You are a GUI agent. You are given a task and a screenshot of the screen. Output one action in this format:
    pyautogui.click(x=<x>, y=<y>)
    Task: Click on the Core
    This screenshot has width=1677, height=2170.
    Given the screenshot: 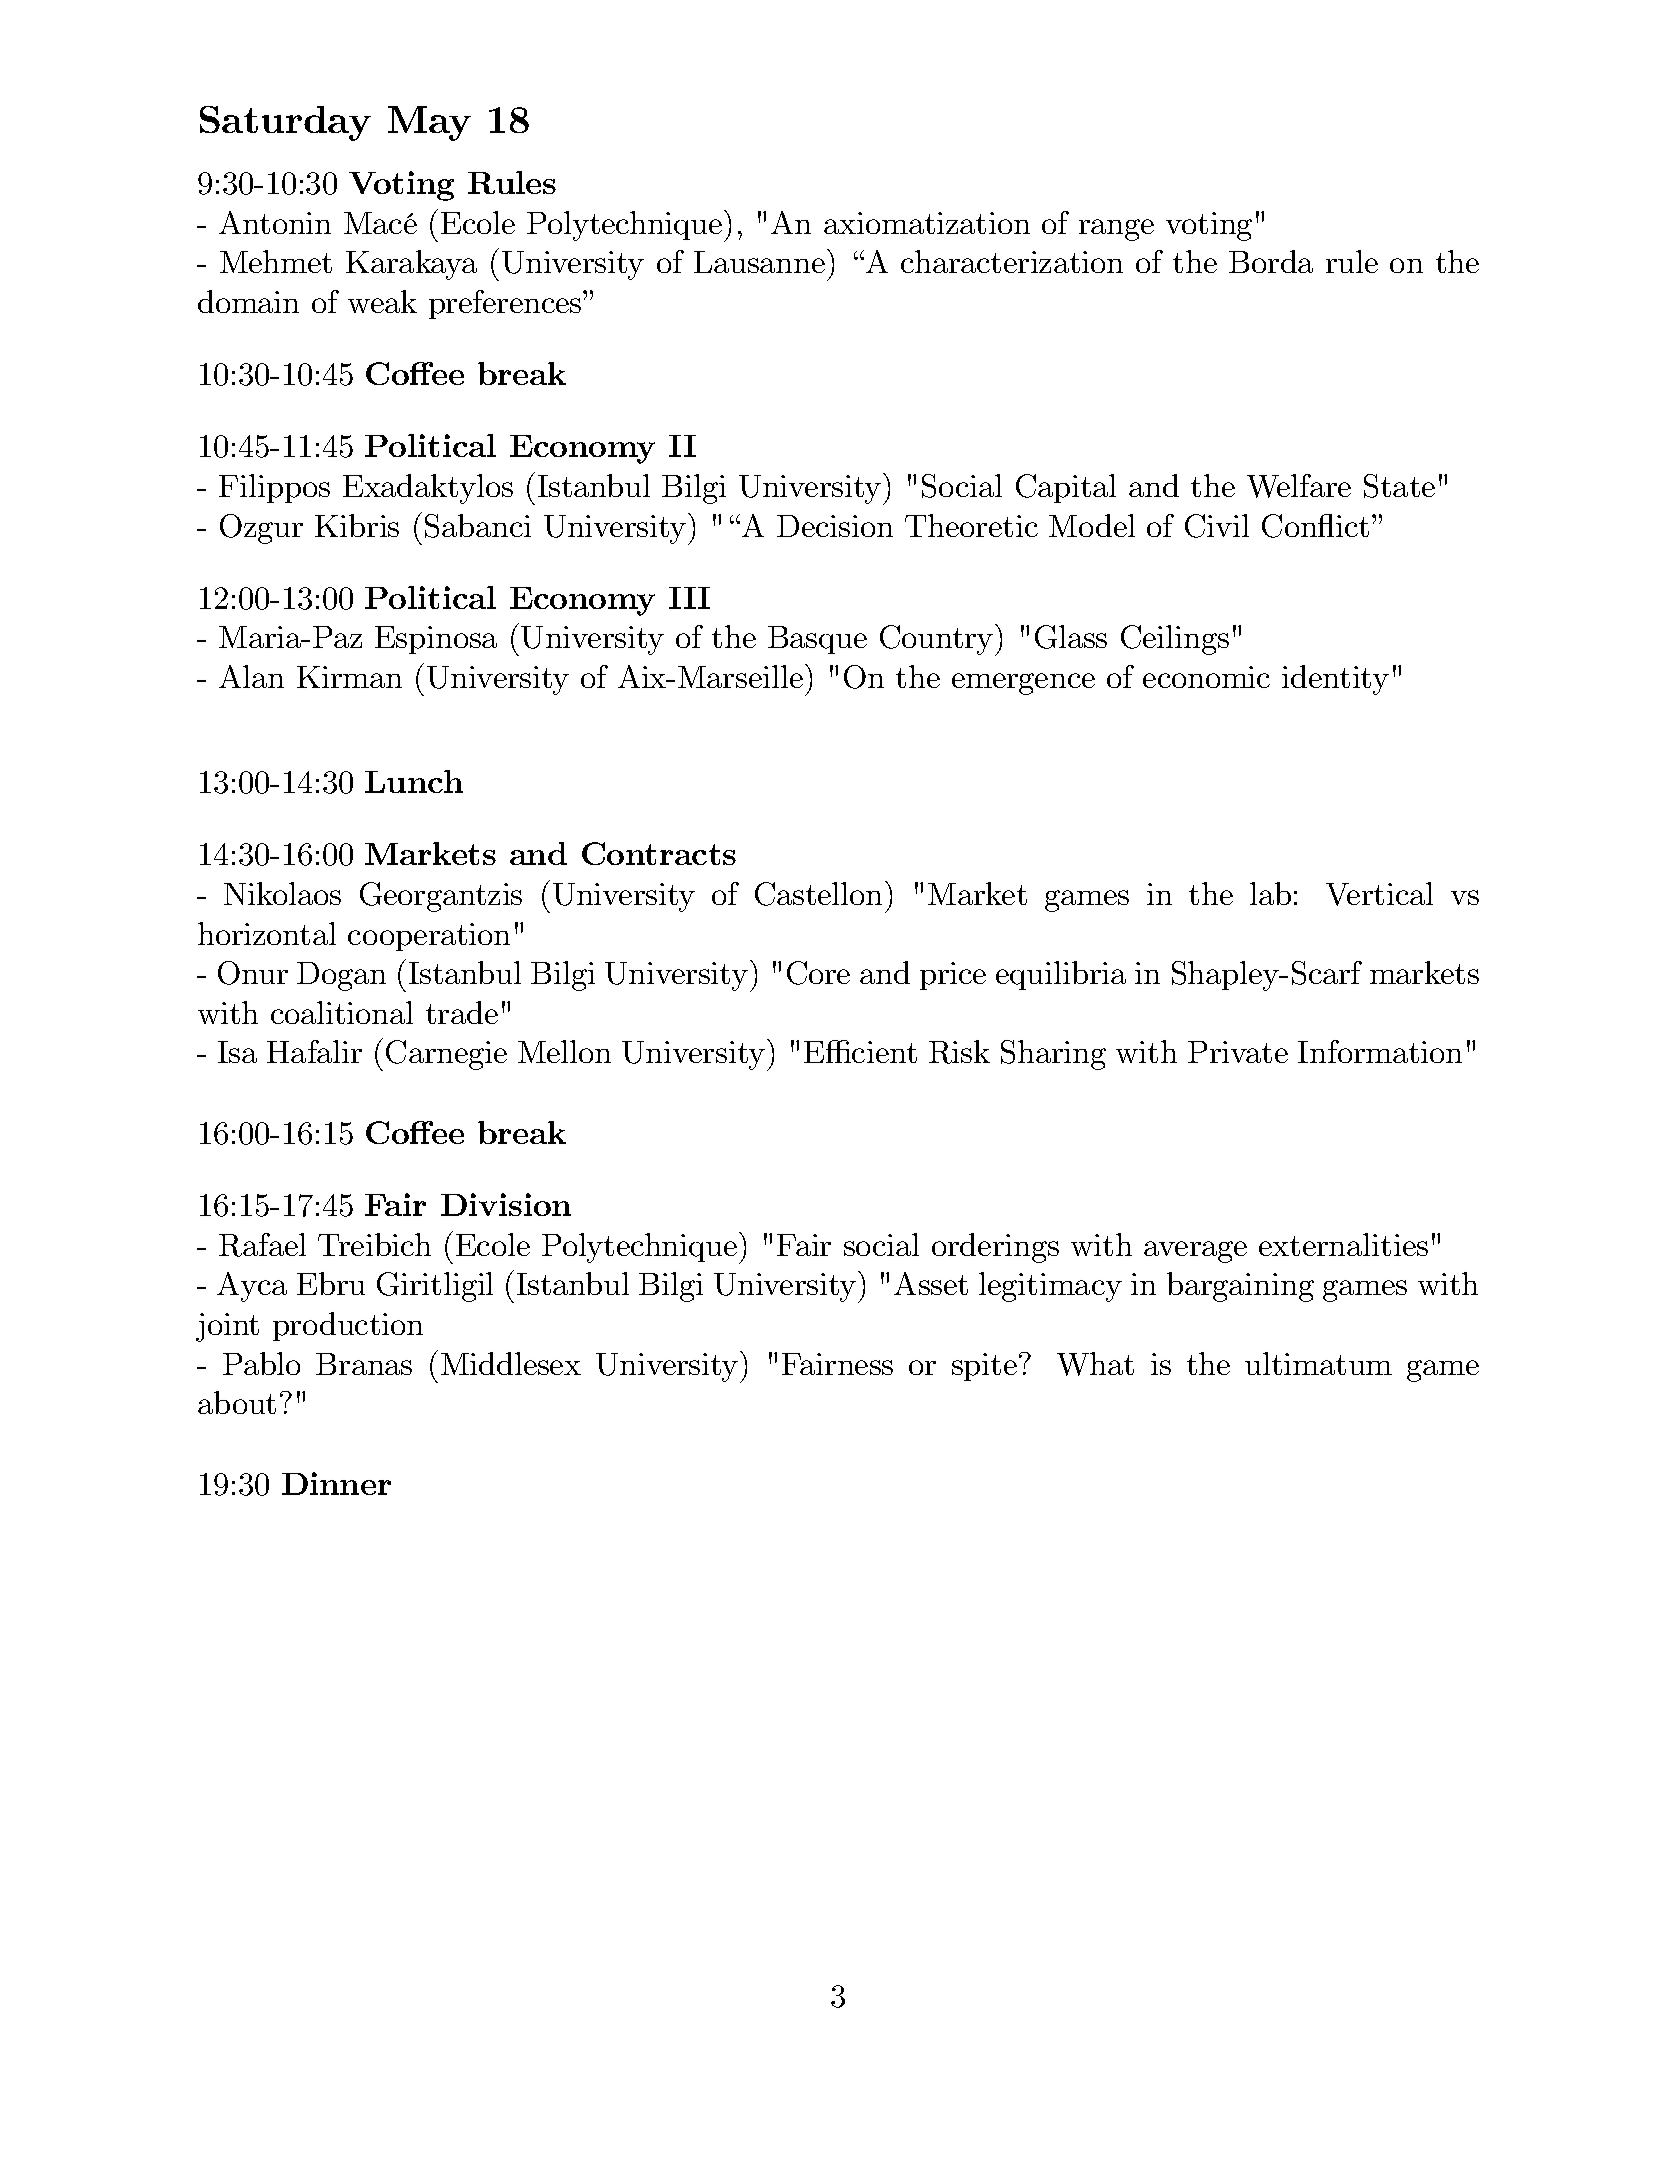 What is the action you would take?
    pyautogui.click(x=818, y=973)
